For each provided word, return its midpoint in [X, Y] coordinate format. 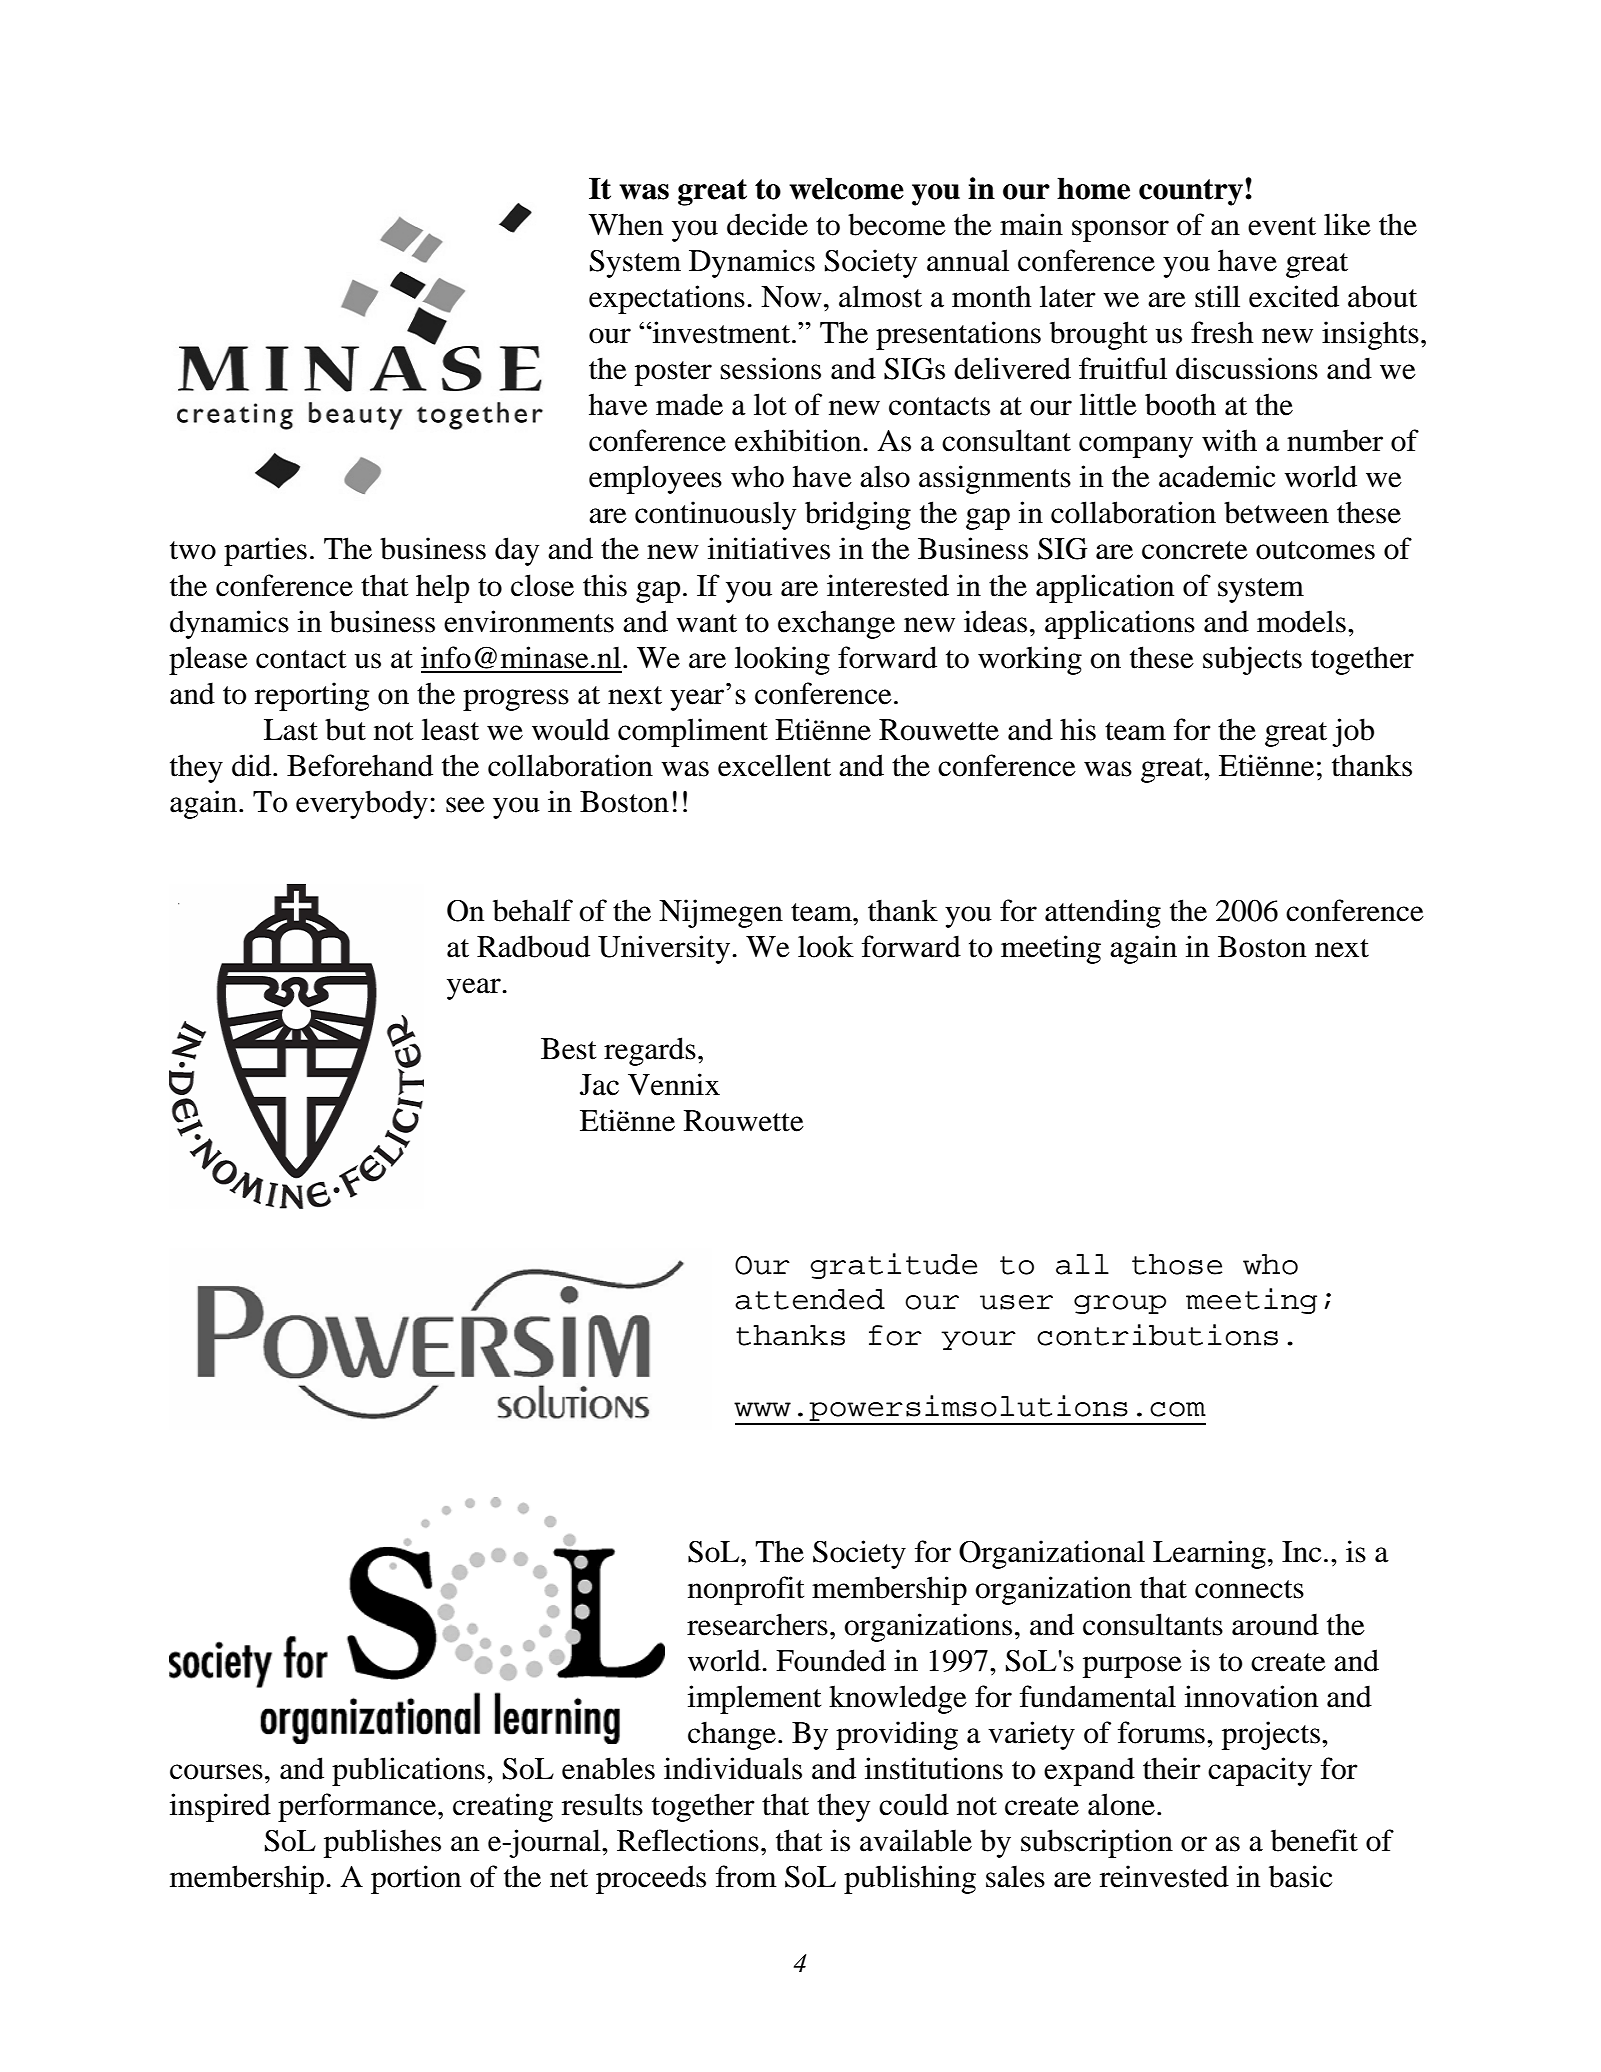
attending [1103, 913]
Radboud [533, 946]
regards [650, 1051]
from [746, 1876]
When [626, 224]
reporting [312, 696]
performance [358, 1807]
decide [767, 224]
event [1282, 226]
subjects [1252, 660]
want [707, 623]
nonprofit [746, 1590]
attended [810, 1299]
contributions [1157, 1335]
